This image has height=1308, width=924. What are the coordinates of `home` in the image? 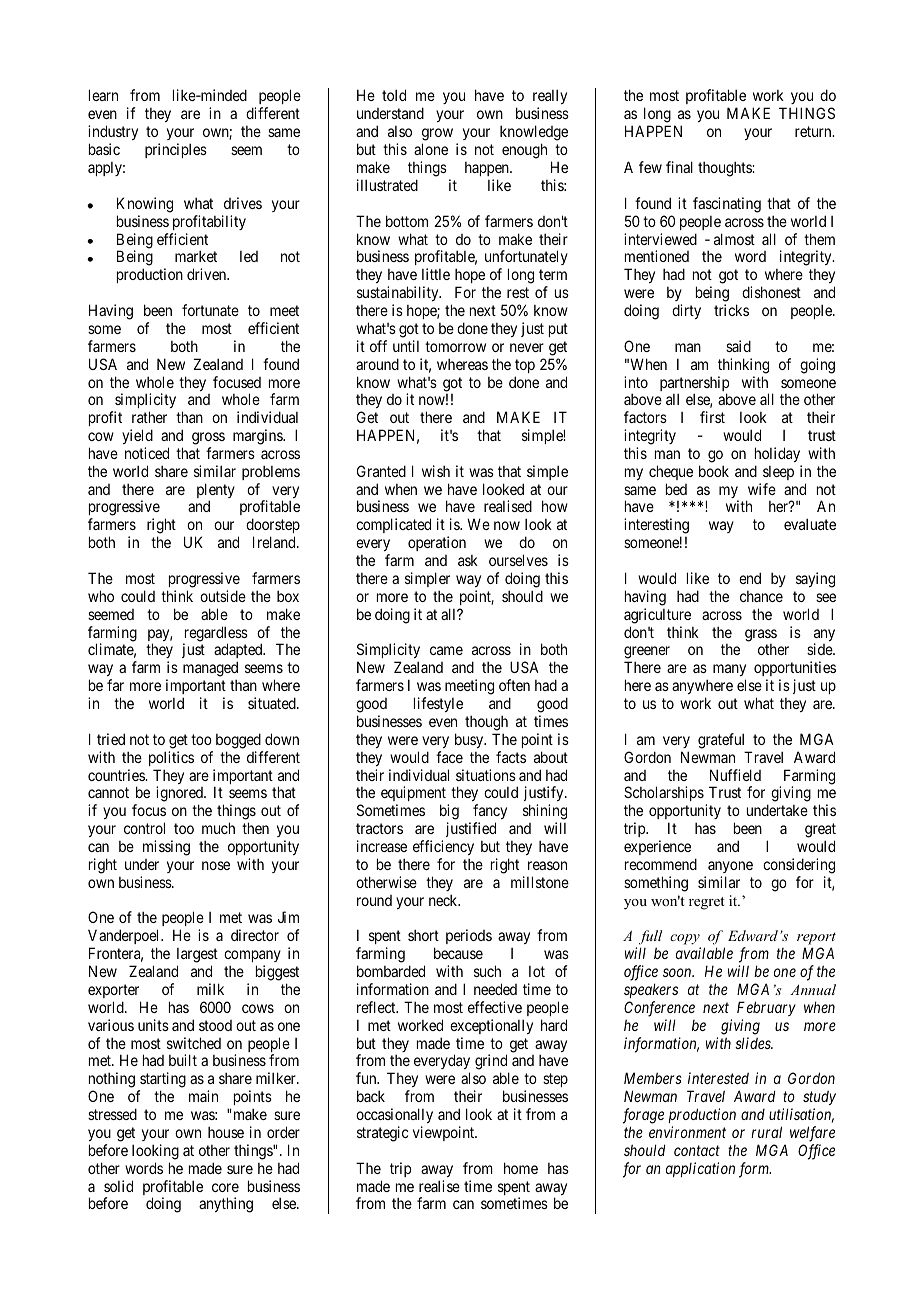 It's located at (521, 1168).
